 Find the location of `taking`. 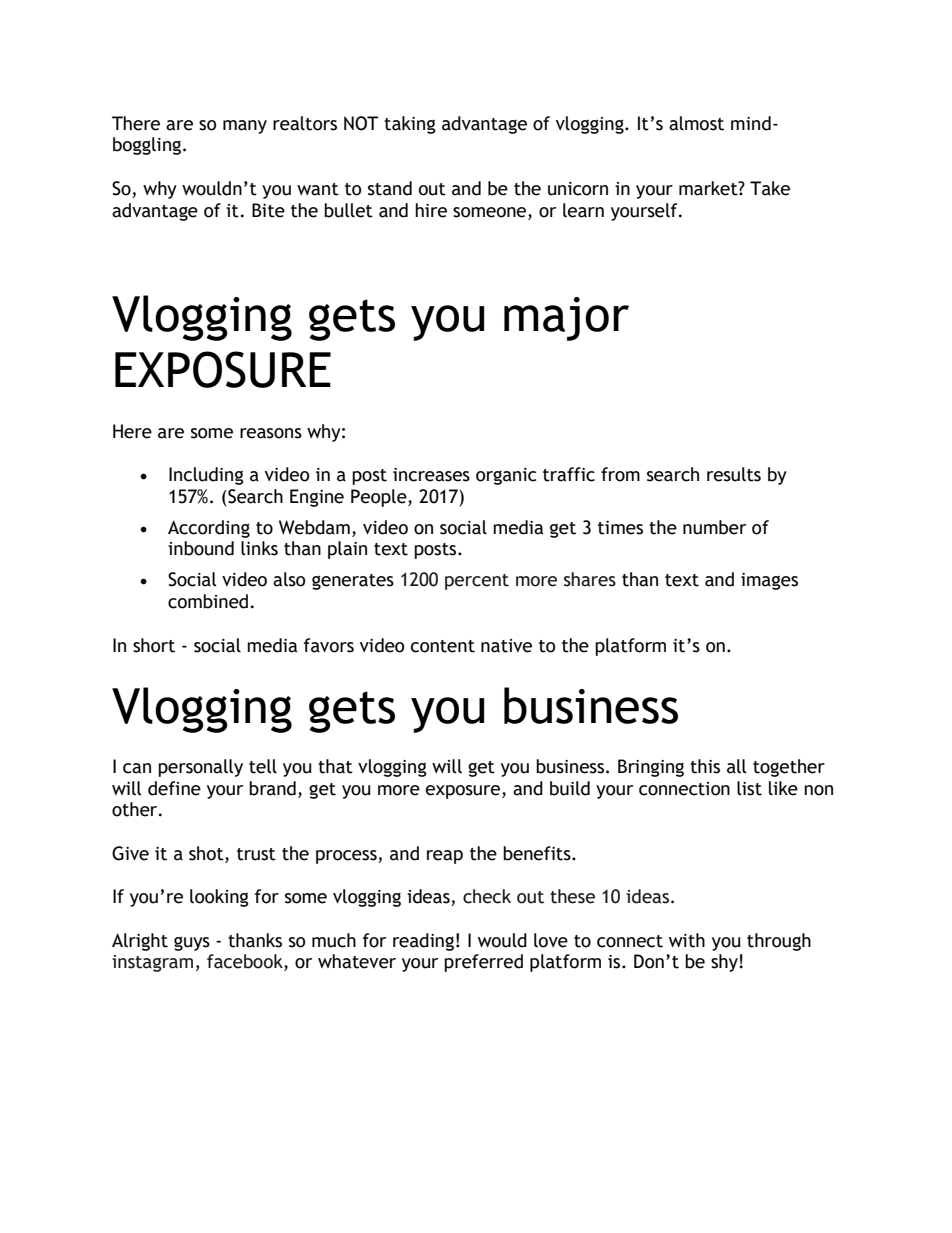

taking is located at coordinates (410, 125).
